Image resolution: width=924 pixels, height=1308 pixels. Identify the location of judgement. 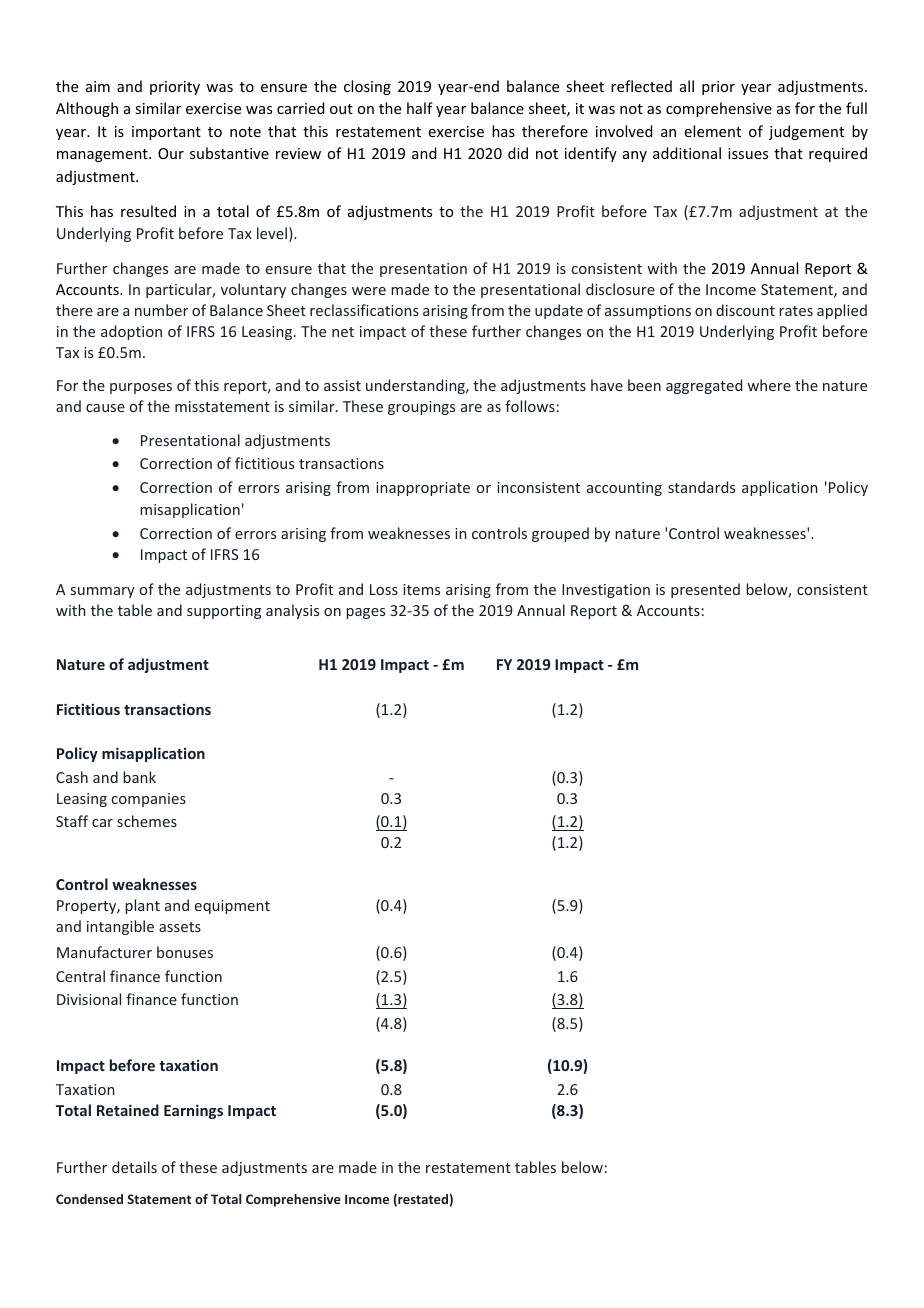
(806, 132).
